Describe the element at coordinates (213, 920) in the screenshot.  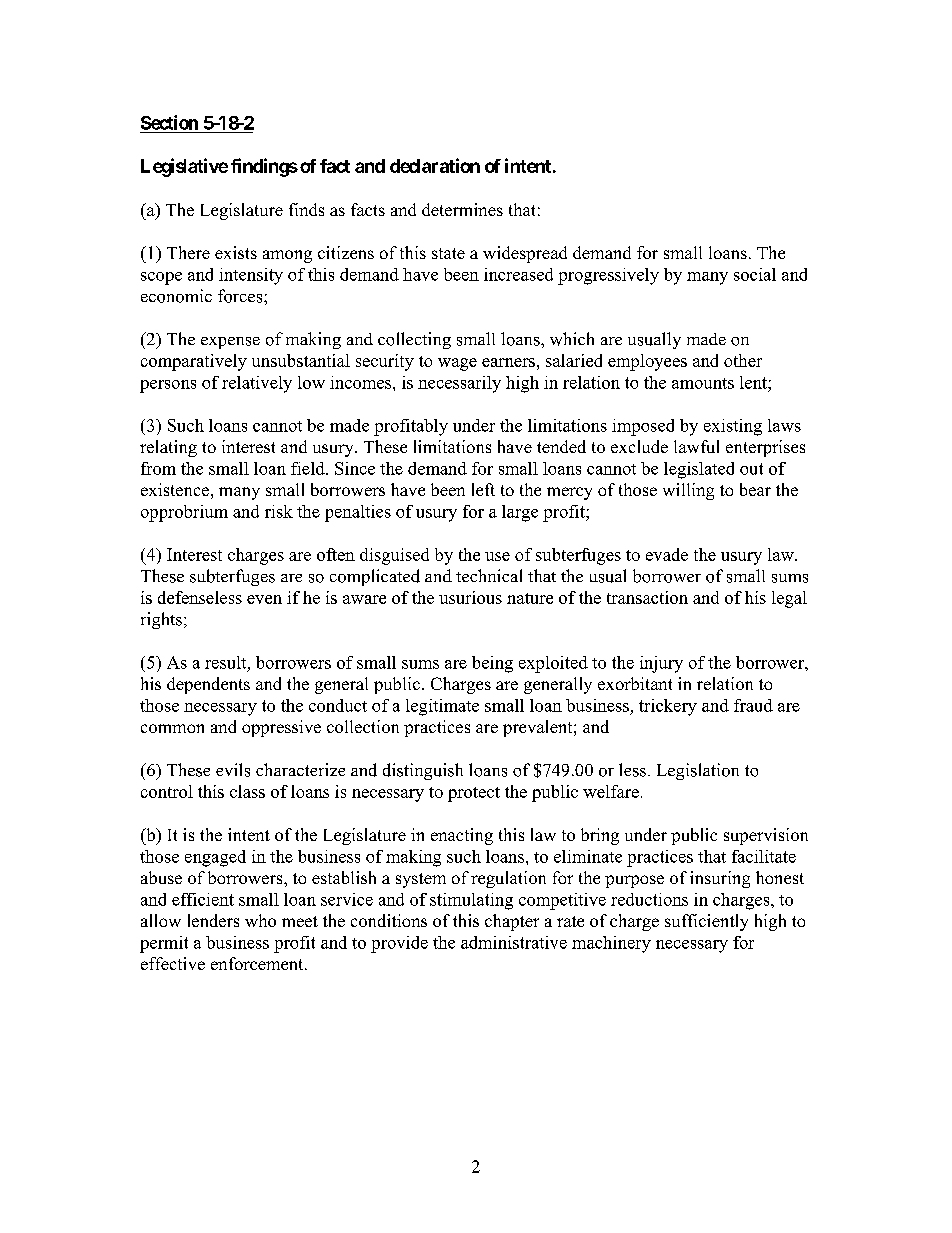
I see `lenders` at that location.
